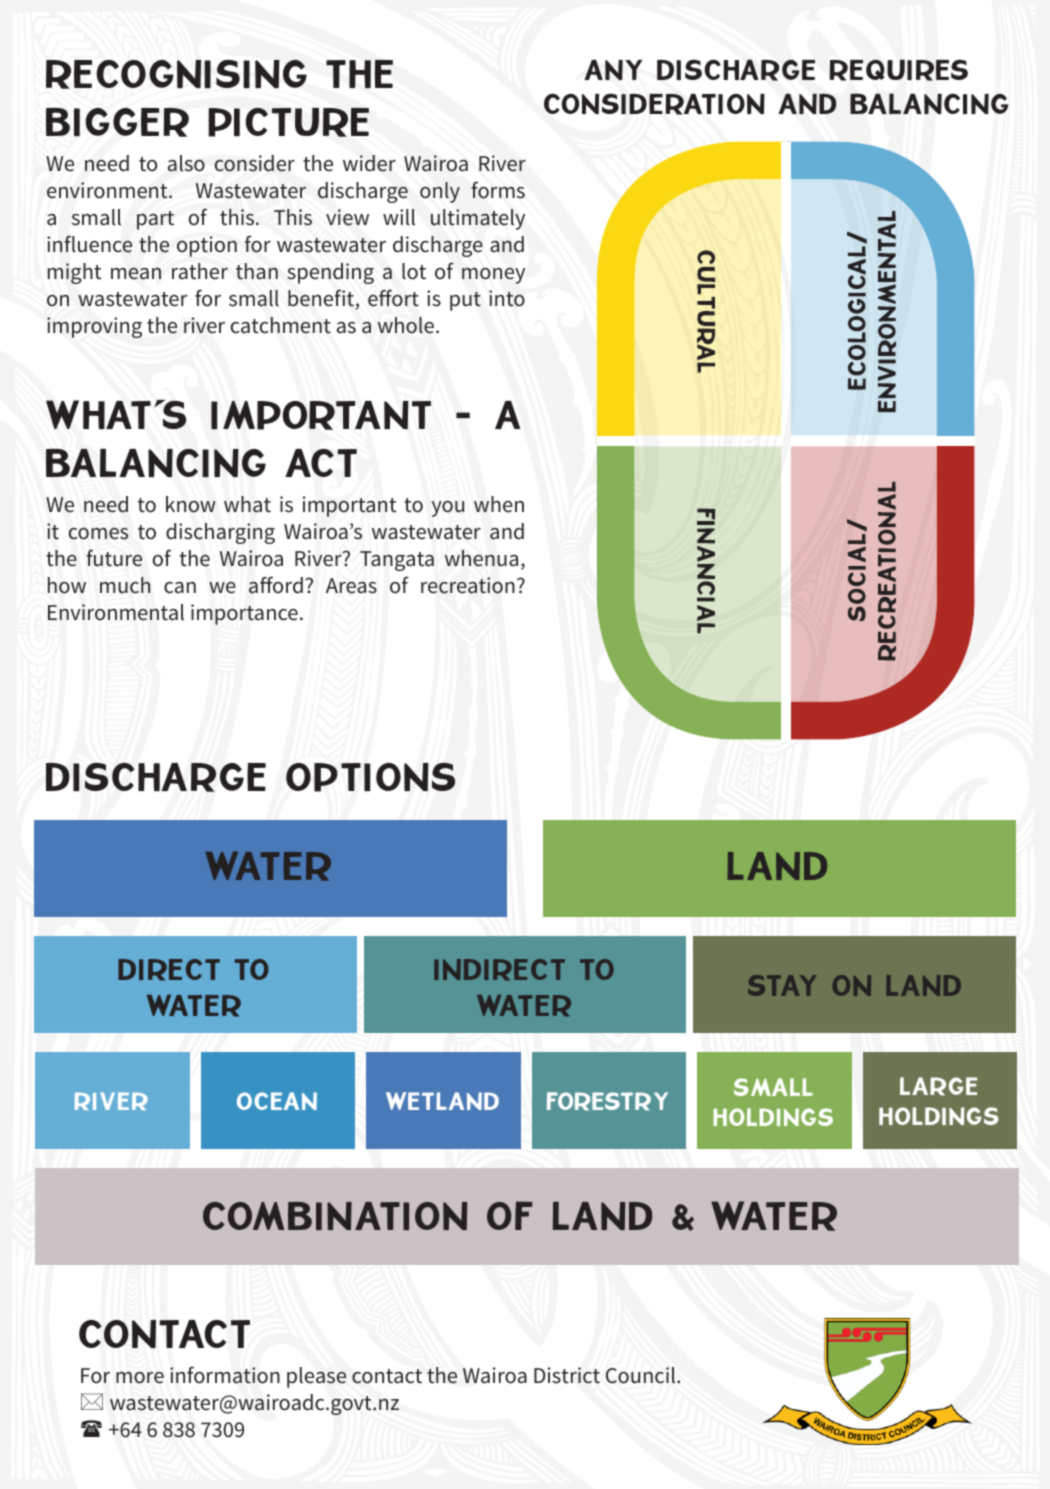  I want to click on Council, so click(642, 1375).
